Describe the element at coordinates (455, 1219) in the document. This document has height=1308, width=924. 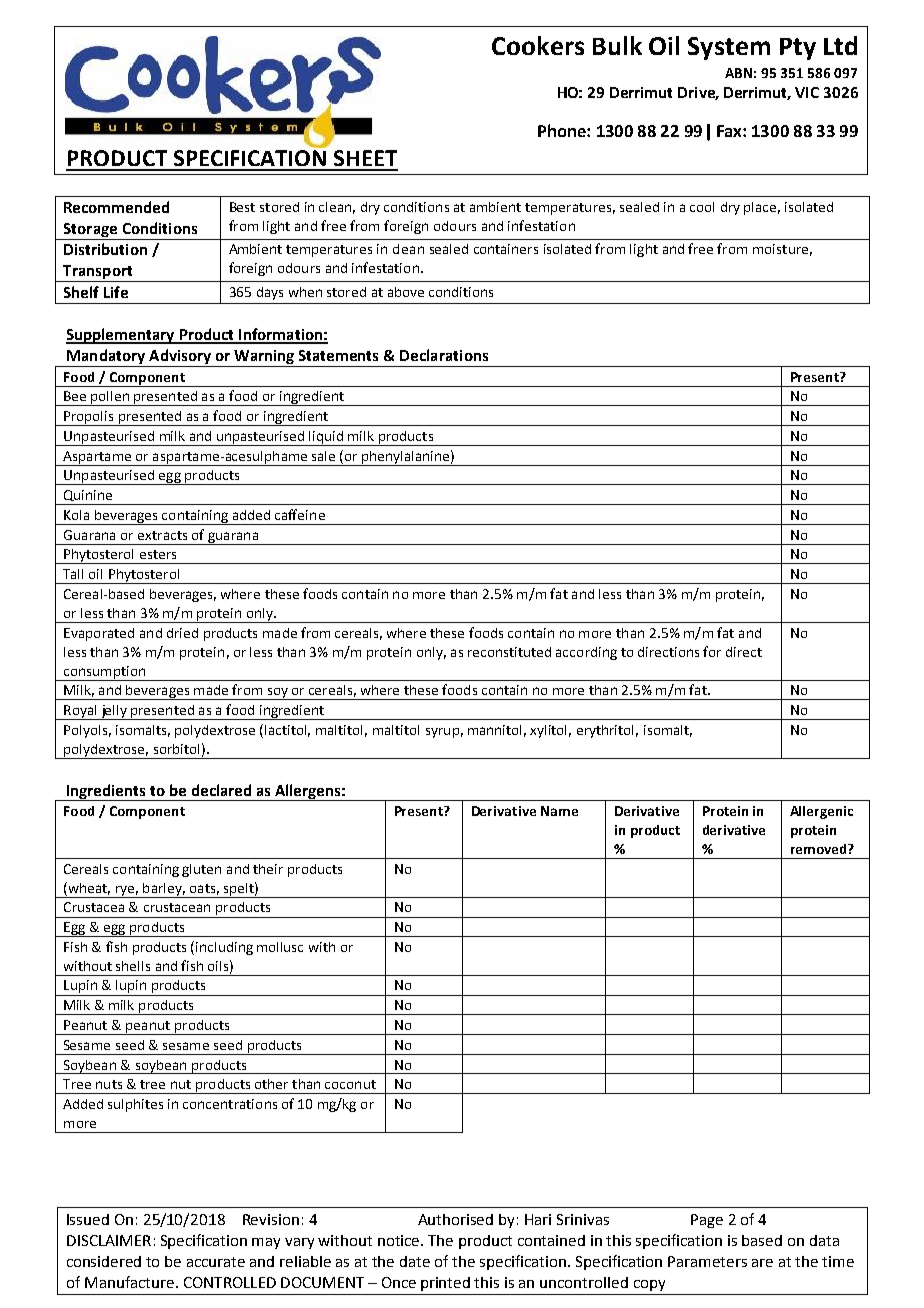
I see `Authorised` at that location.
